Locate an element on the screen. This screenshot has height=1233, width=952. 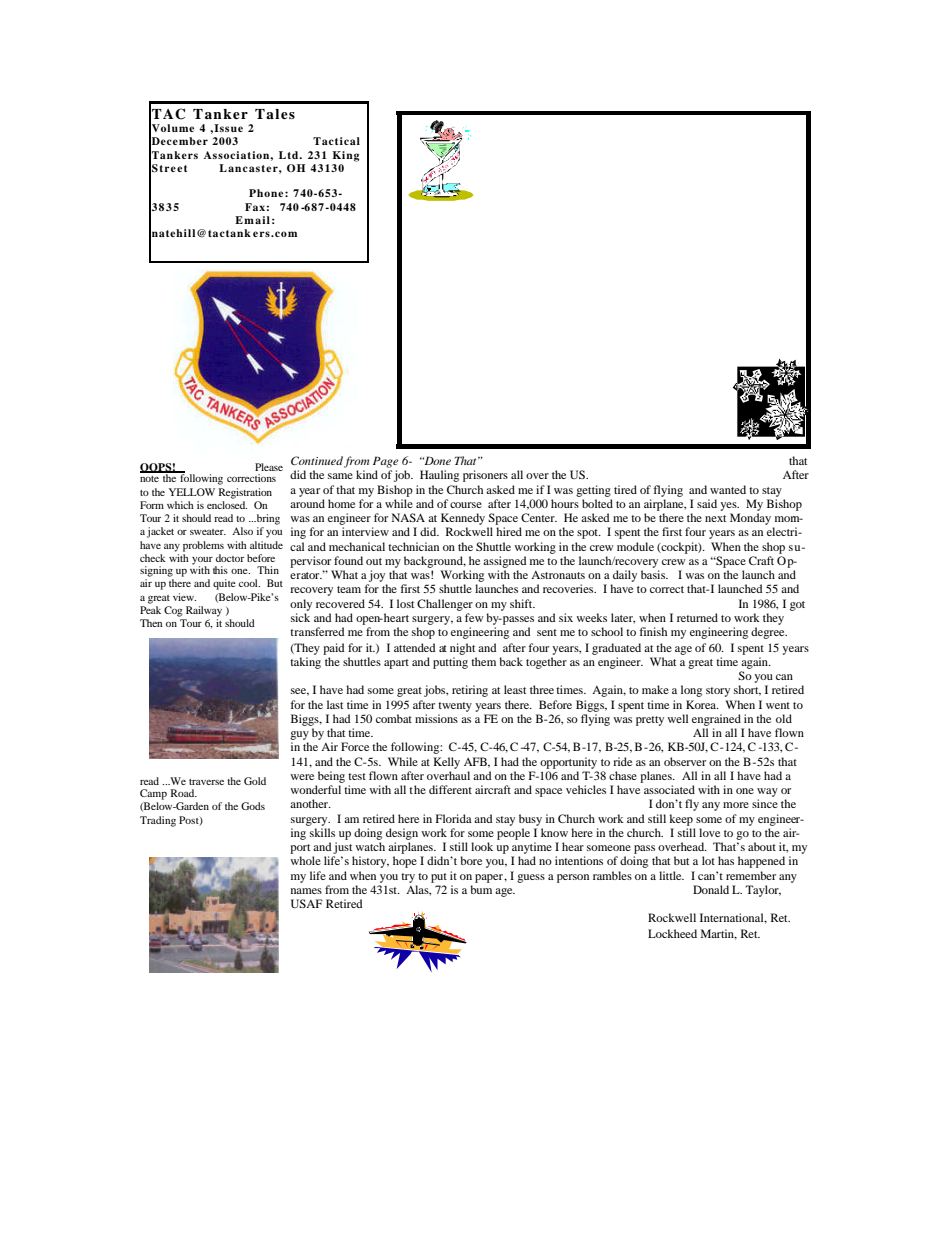
Donald is located at coordinates (711, 889).
